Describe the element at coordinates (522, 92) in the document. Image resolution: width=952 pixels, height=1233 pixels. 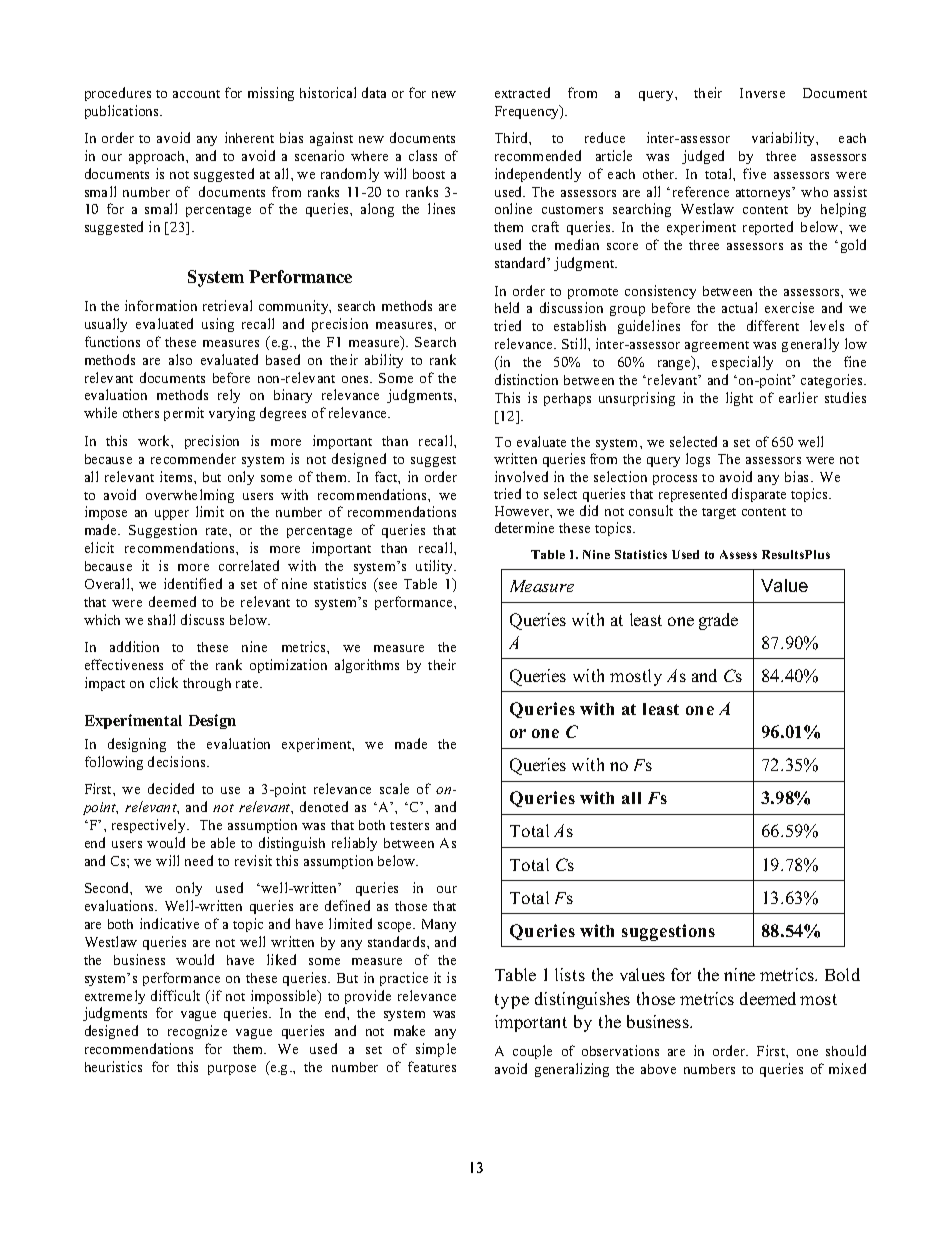
I see `extracted` at that location.
